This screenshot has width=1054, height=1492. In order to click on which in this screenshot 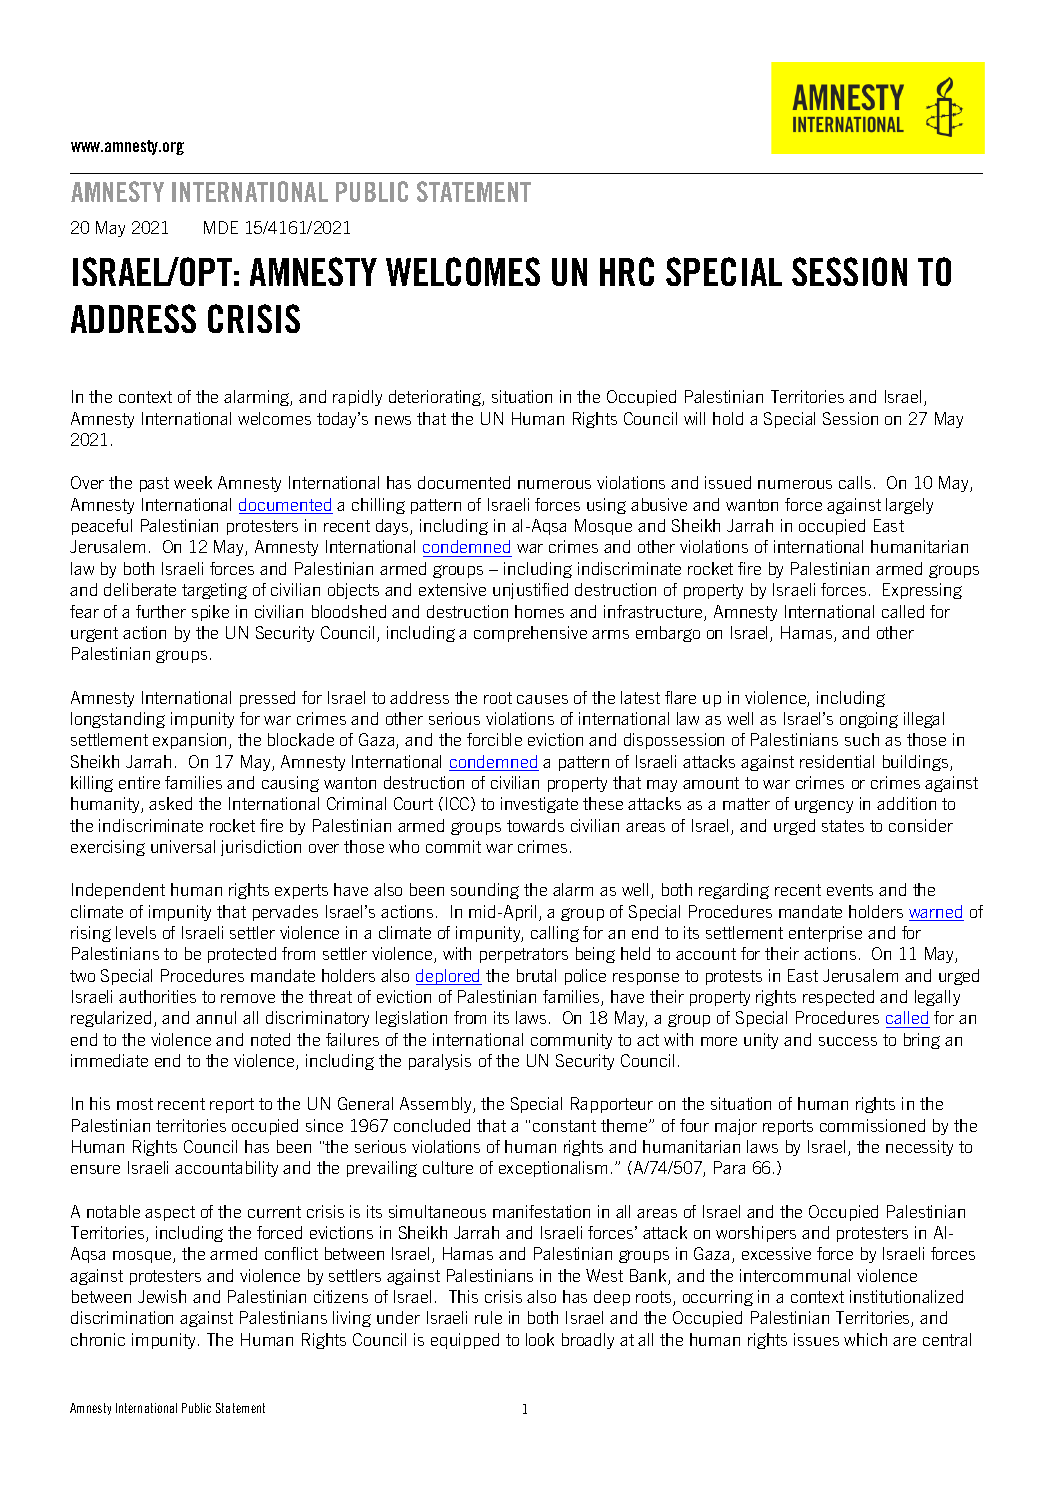, I will do `click(865, 1339)`.
